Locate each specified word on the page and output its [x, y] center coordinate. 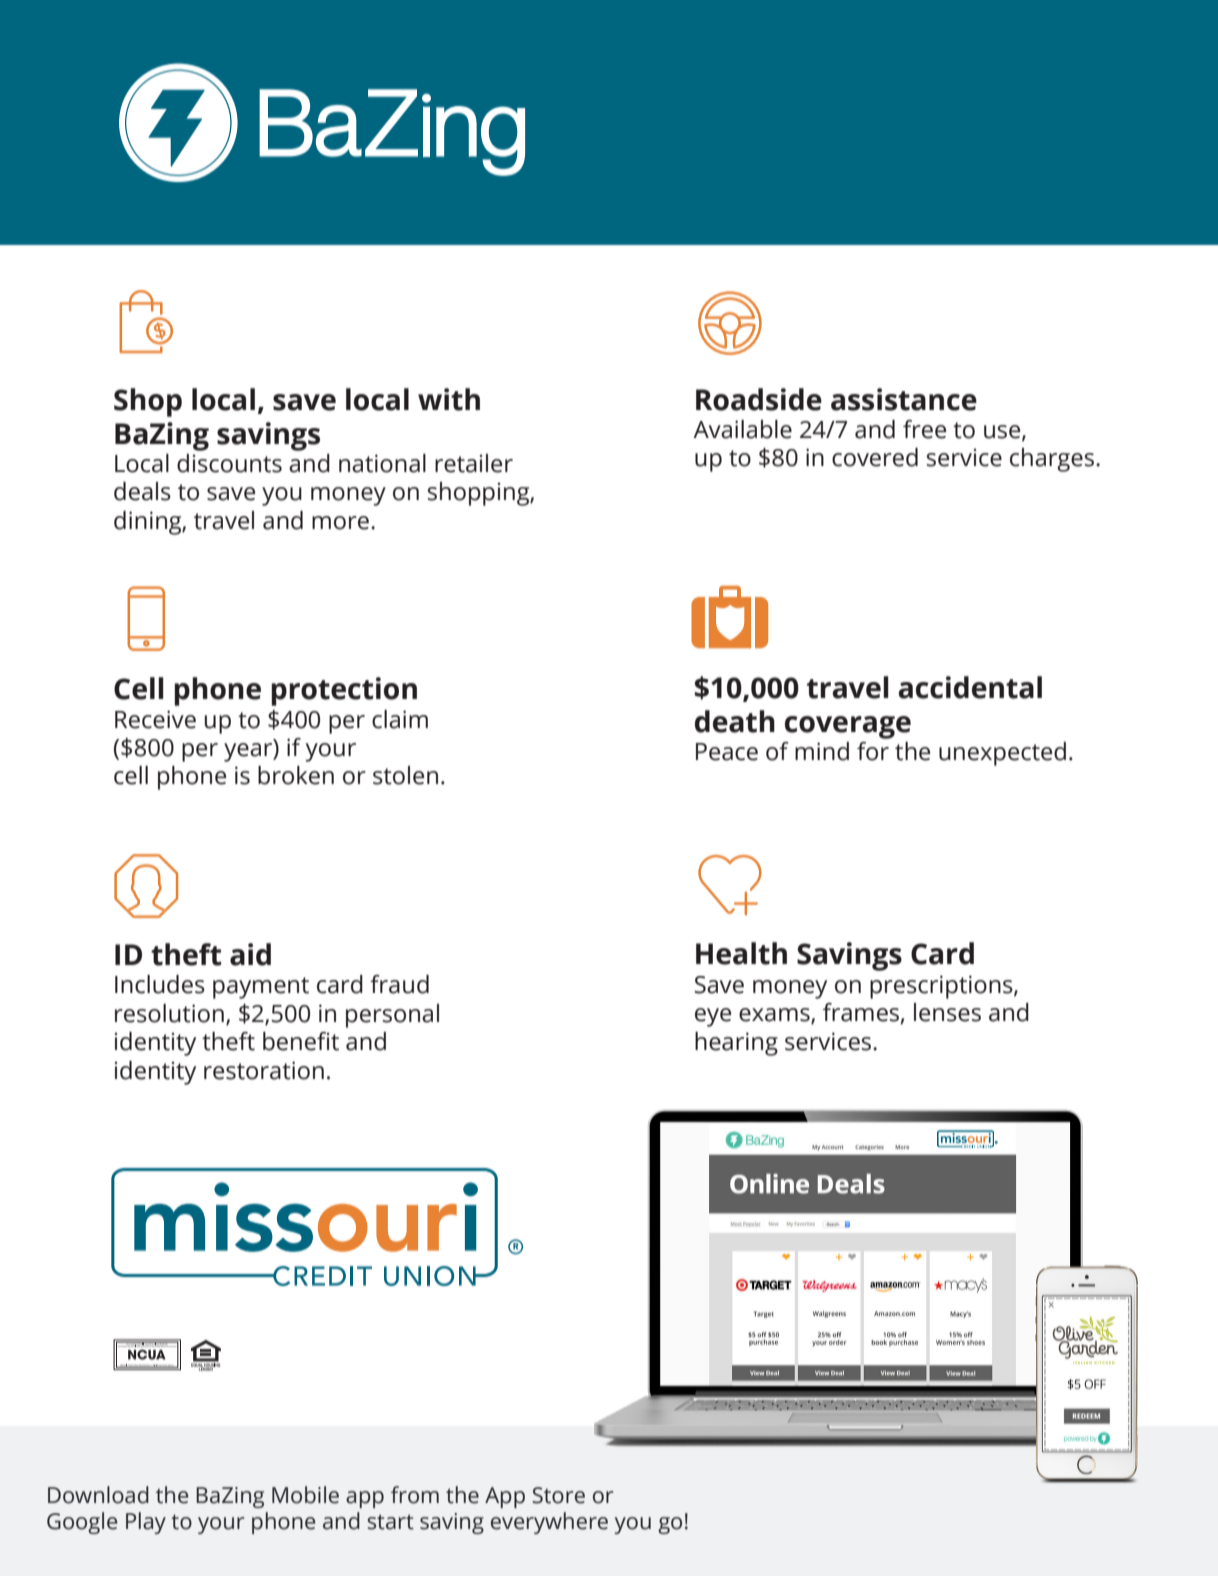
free [924, 429]
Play [146, 1523]
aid [250, 954]
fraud [399, 984]
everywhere [549, 1523]
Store [558, 1495]
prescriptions [942, 987]
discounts [229, 463]
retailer [474, 463]
